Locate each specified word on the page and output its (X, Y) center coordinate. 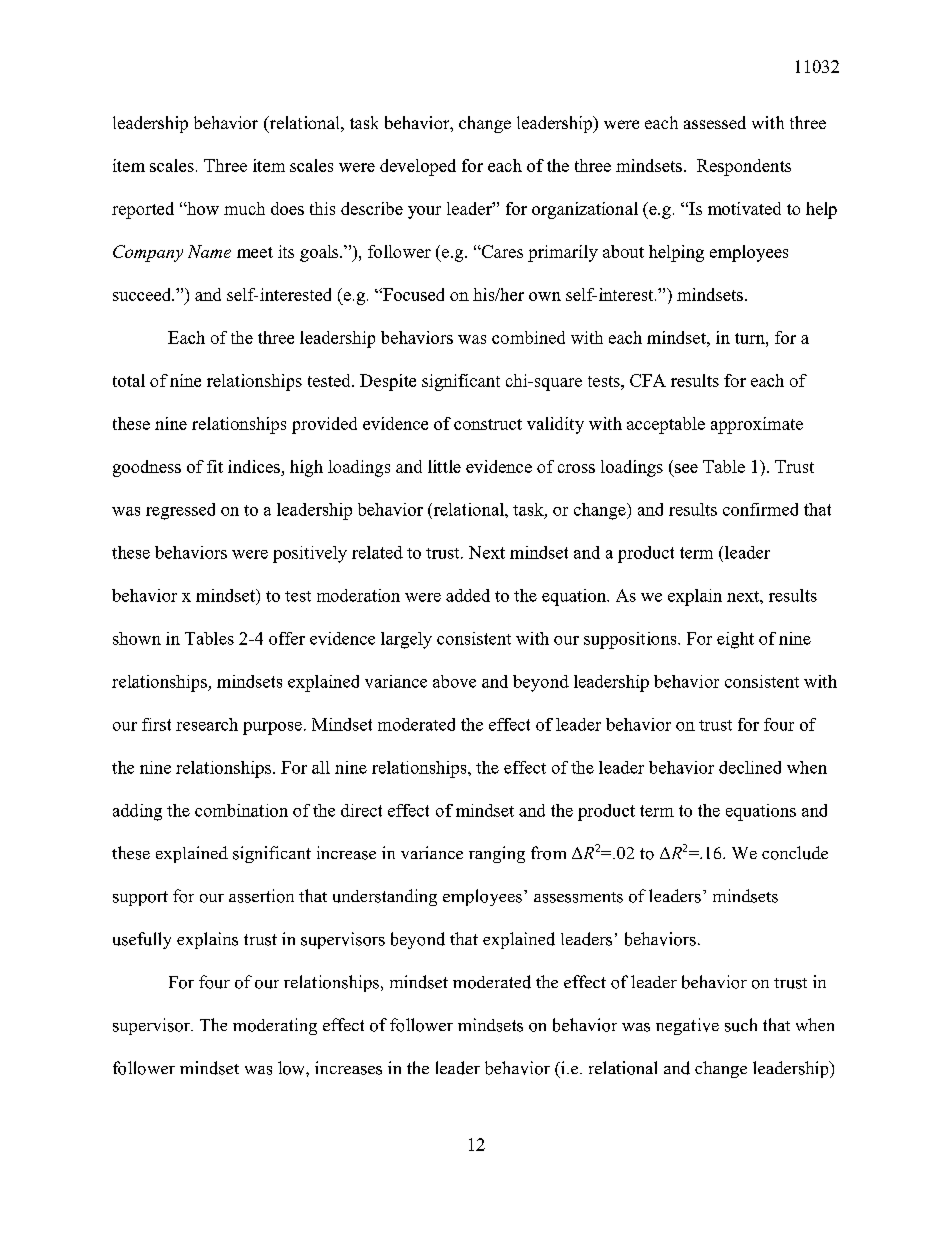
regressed (180, 511)
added (468, 595)
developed (418, 167)
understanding (385, 897)
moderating (275, 1026)
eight (735, 640)
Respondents (744, 167)
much (244, 208)
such (741, 1025)
